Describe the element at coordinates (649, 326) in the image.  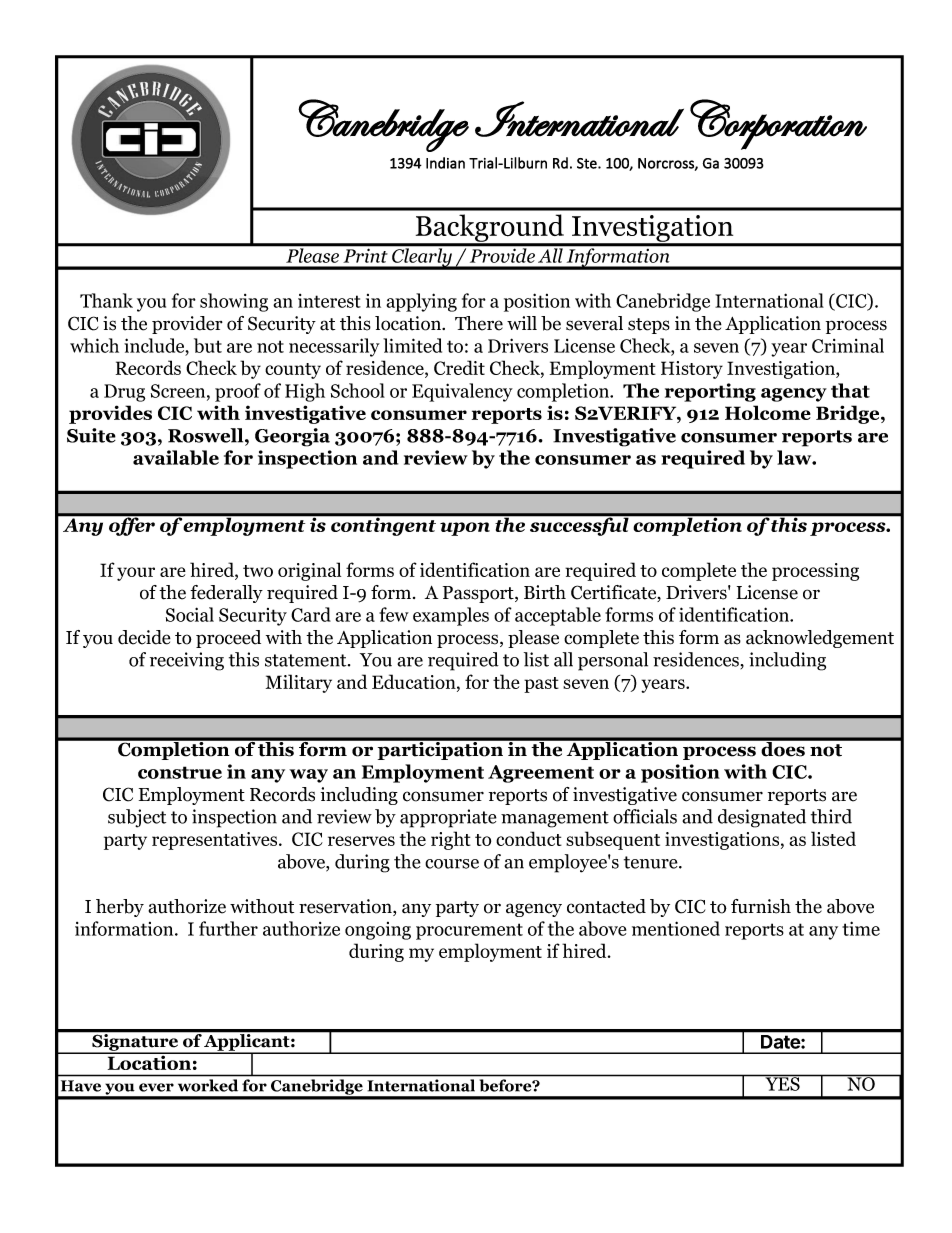
I see `steps` at that location.
